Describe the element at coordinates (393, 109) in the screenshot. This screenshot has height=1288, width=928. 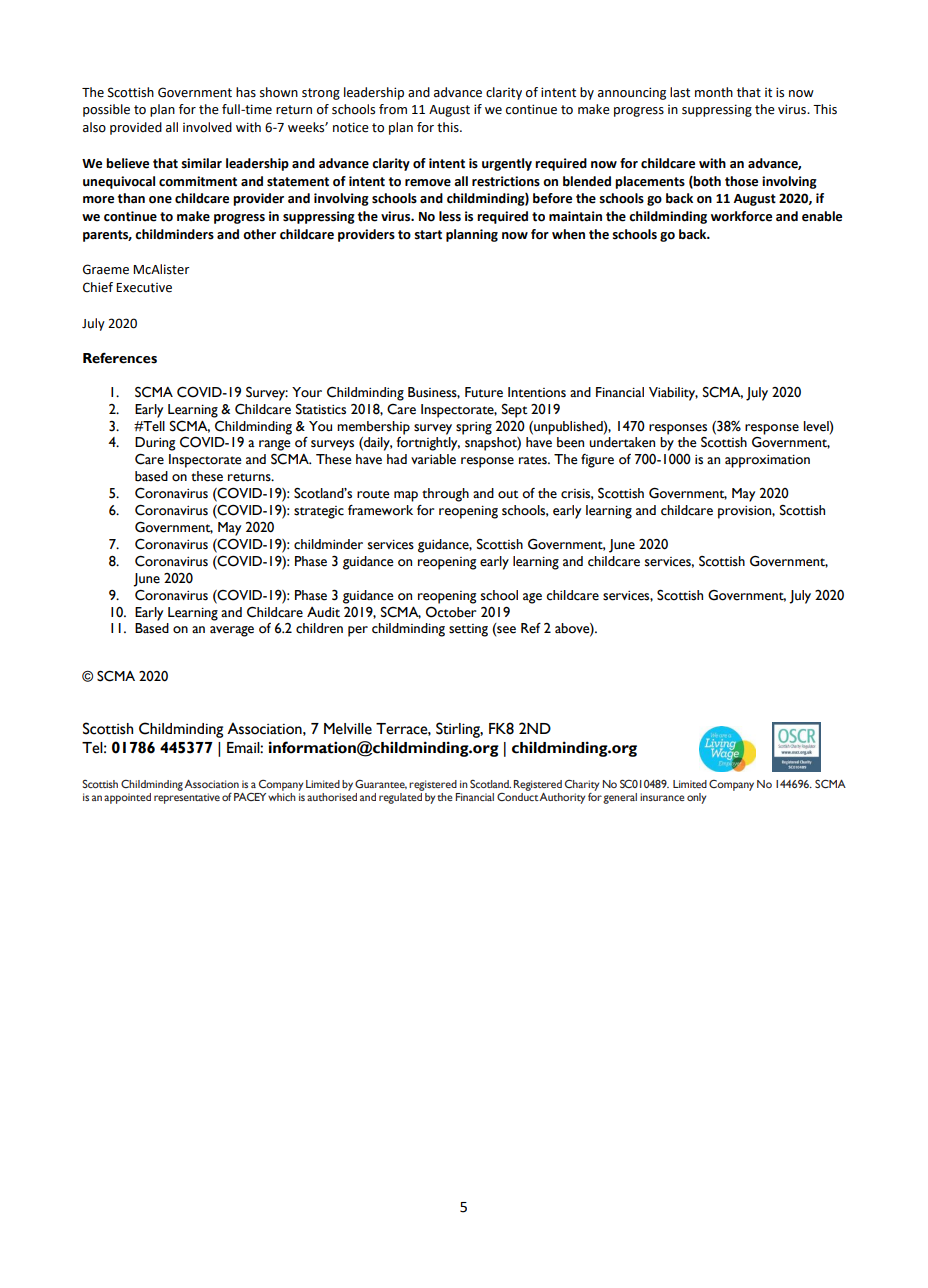
I see `from` at that location.
